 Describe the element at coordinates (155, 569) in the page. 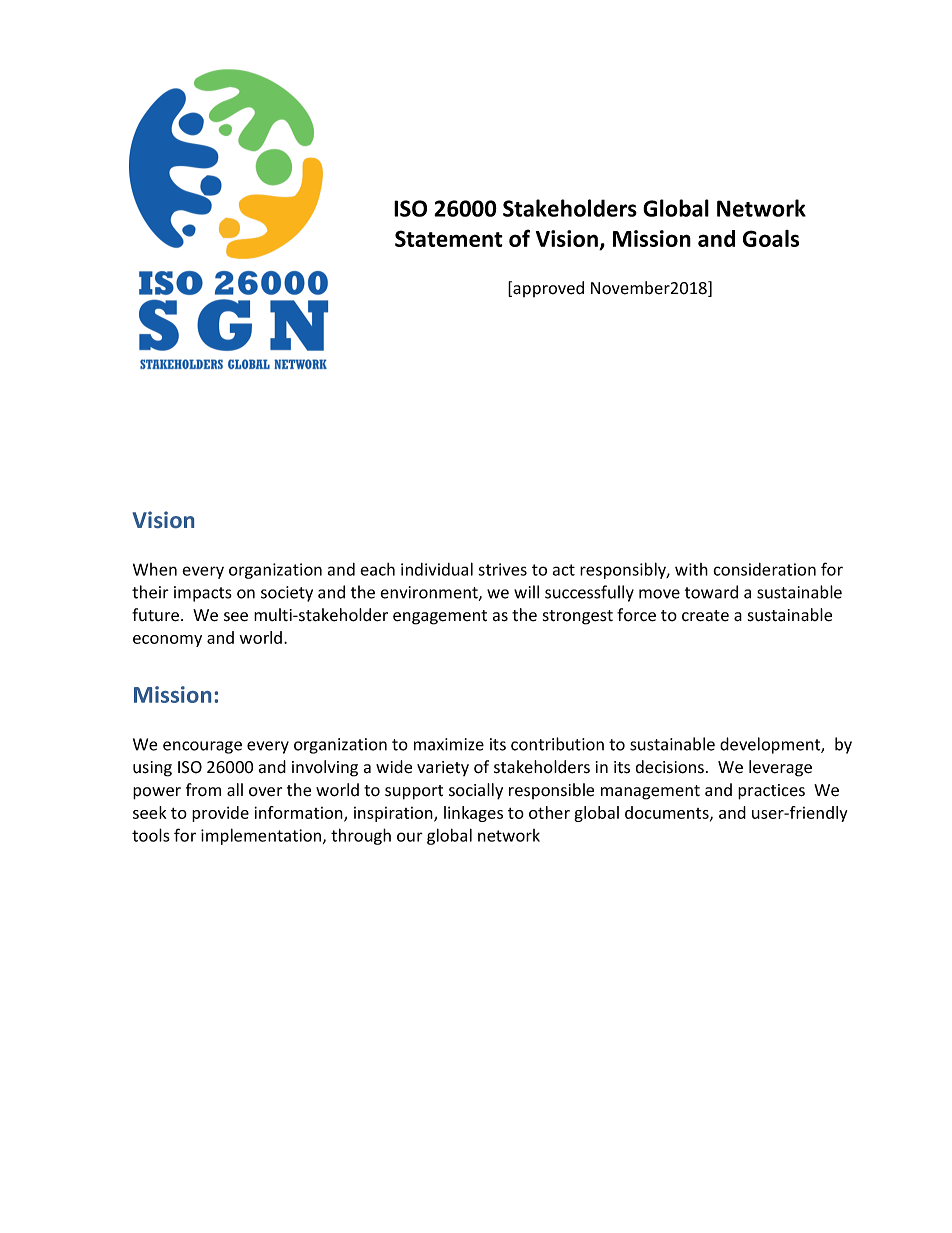

I see `When` at that location.
